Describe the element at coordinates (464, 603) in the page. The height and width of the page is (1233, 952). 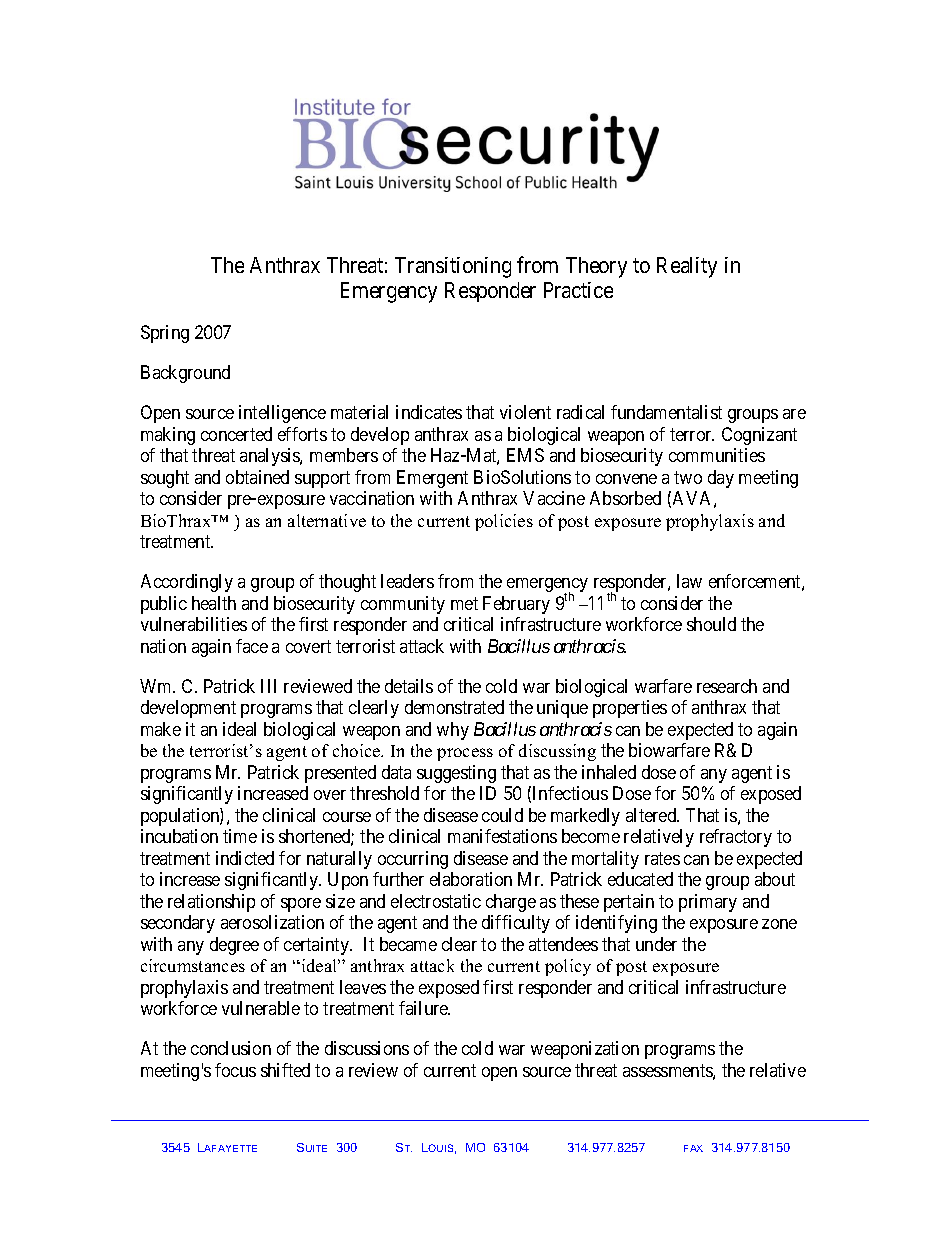
I see `met` at that location.
